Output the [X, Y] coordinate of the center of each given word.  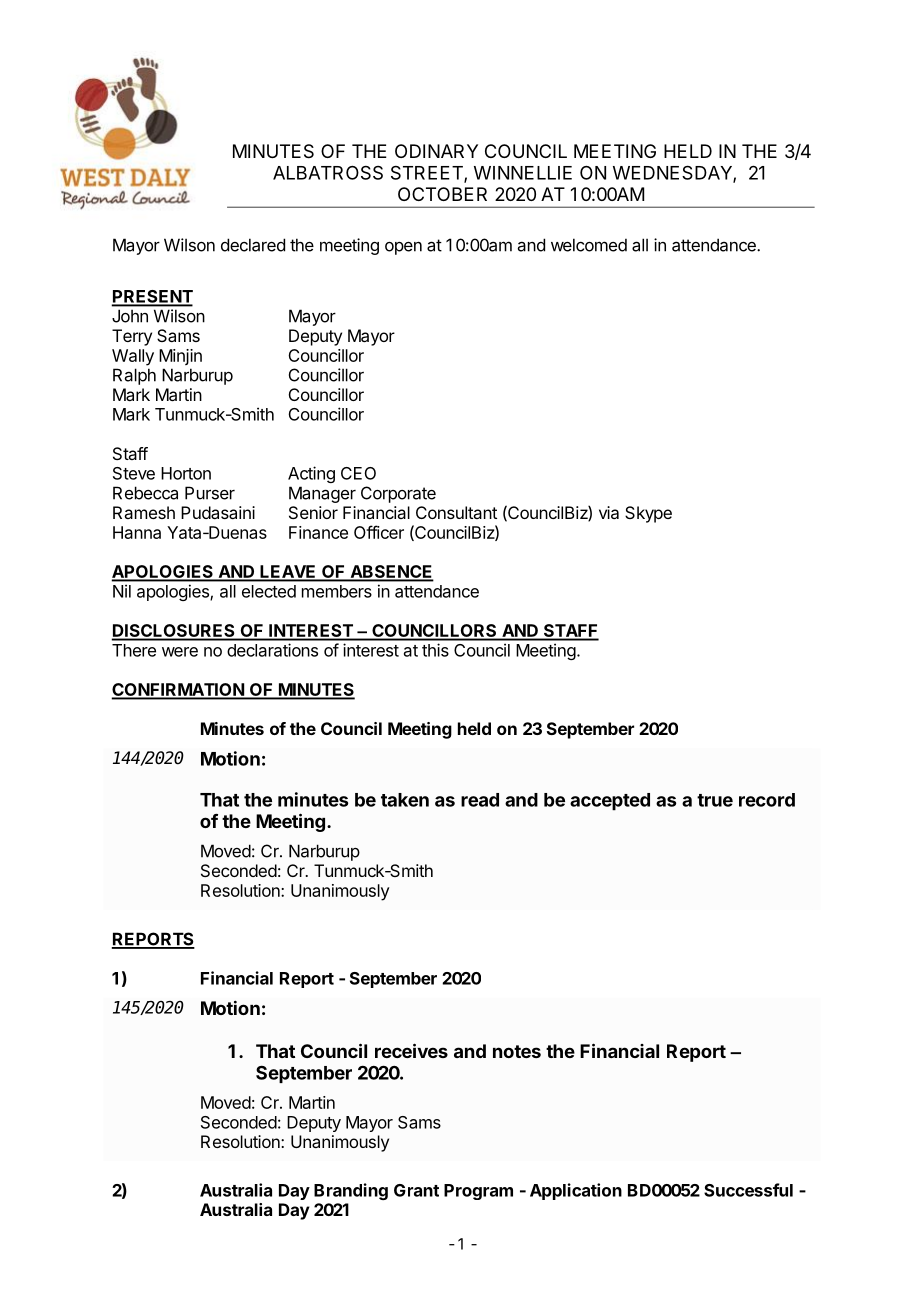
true [715, 800]
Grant [416, 1190]
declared [253, 245]
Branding [351, 1191]
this [435, 650]
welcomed [589, 245]
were [180, 652]
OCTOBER [442, 194]
